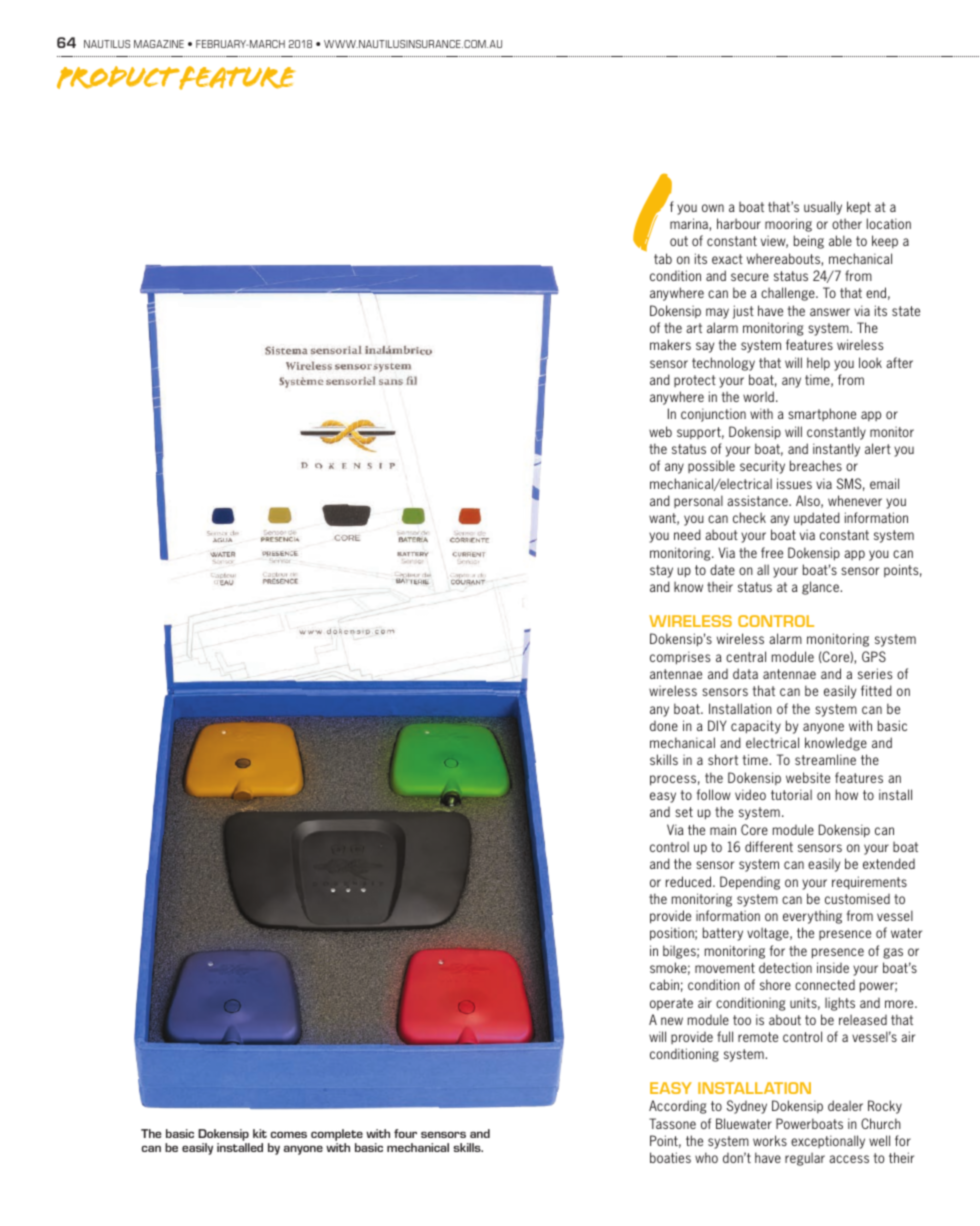 The width and height of the page is (980, 1226). I want to click on different, so click(769, 846).
